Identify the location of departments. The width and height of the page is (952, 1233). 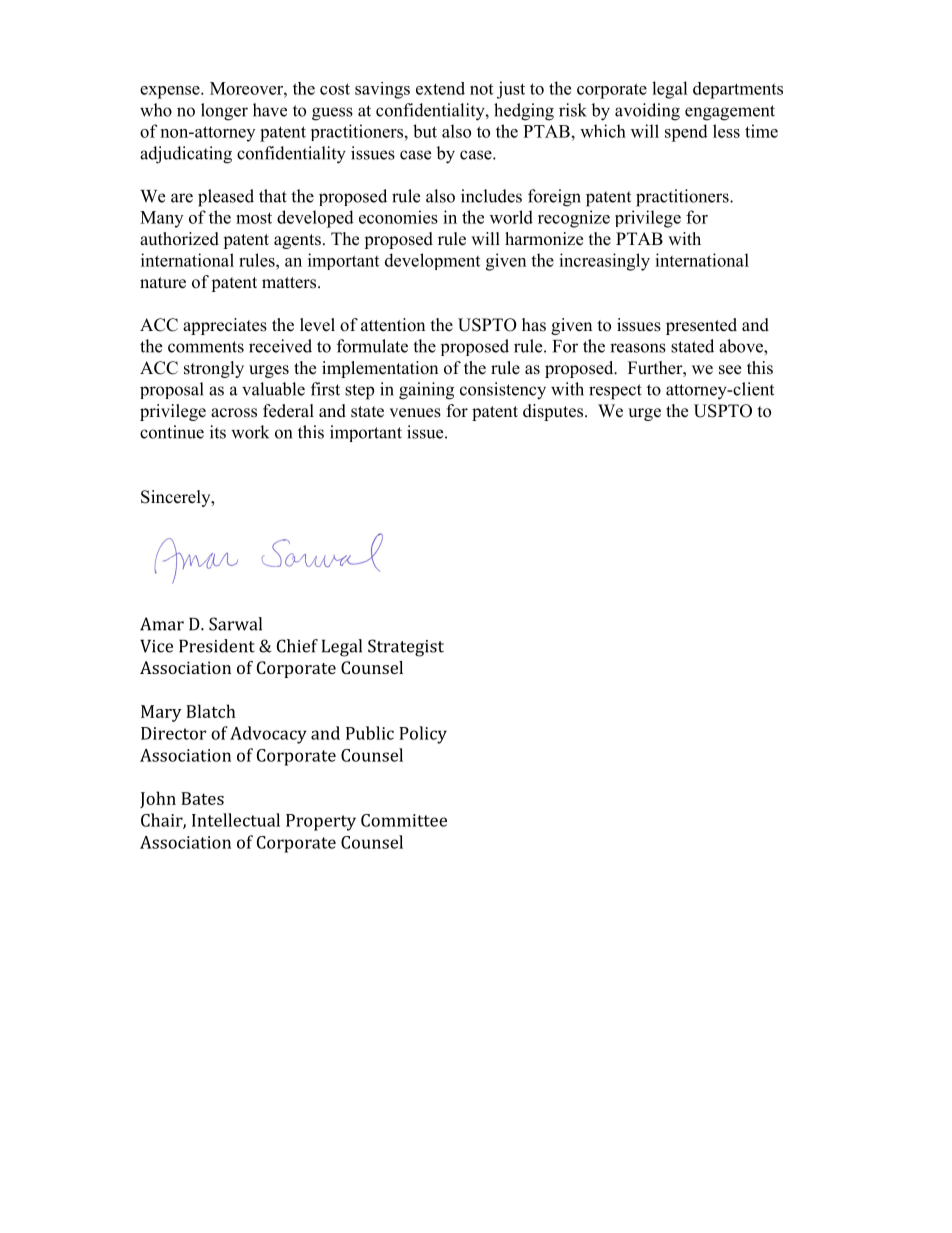
(738, 90).
